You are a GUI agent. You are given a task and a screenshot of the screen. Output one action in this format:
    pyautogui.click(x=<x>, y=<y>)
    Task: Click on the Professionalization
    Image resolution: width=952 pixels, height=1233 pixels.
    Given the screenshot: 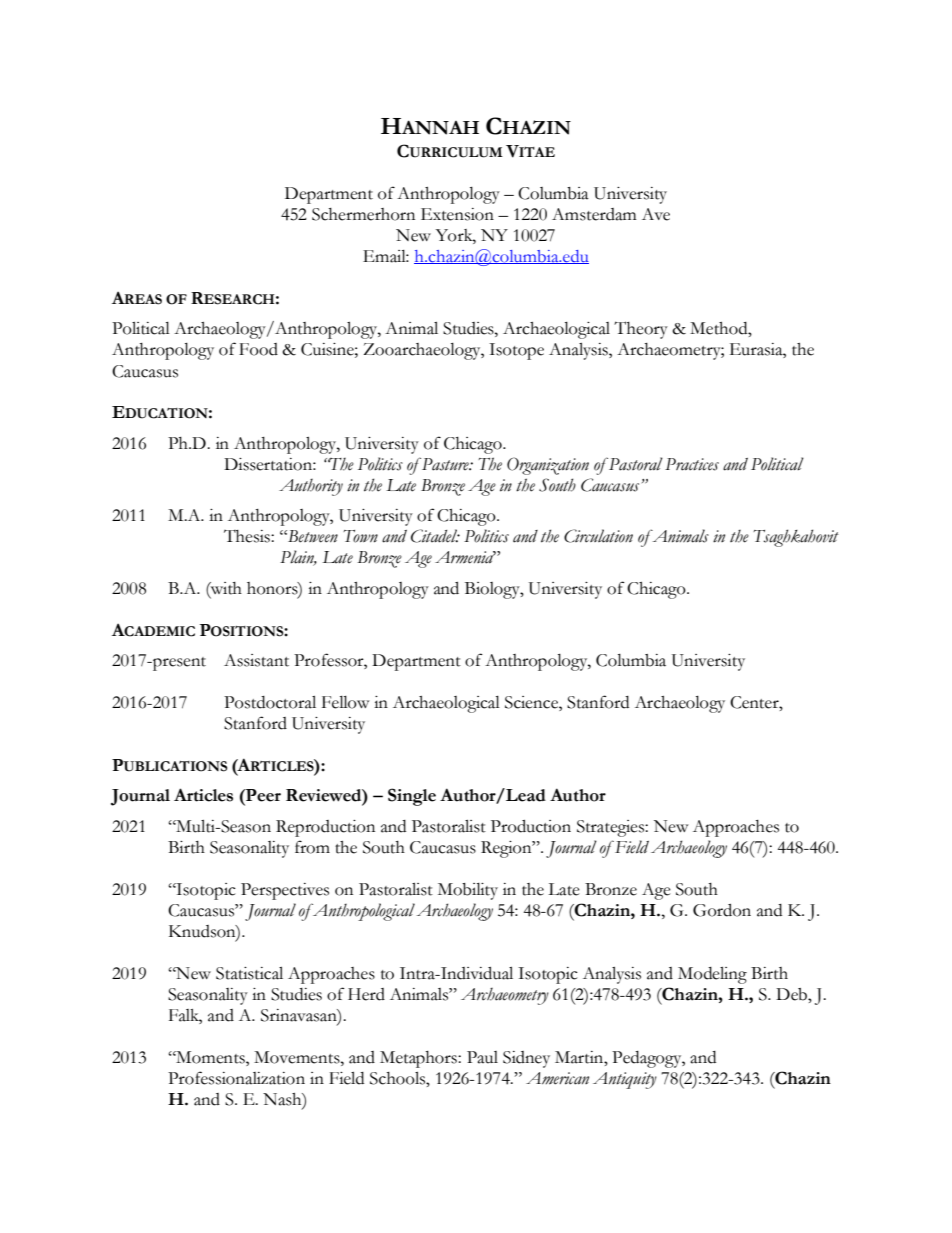 What is the action you would take?
    pyautogui.click(x=236, y=1078)
